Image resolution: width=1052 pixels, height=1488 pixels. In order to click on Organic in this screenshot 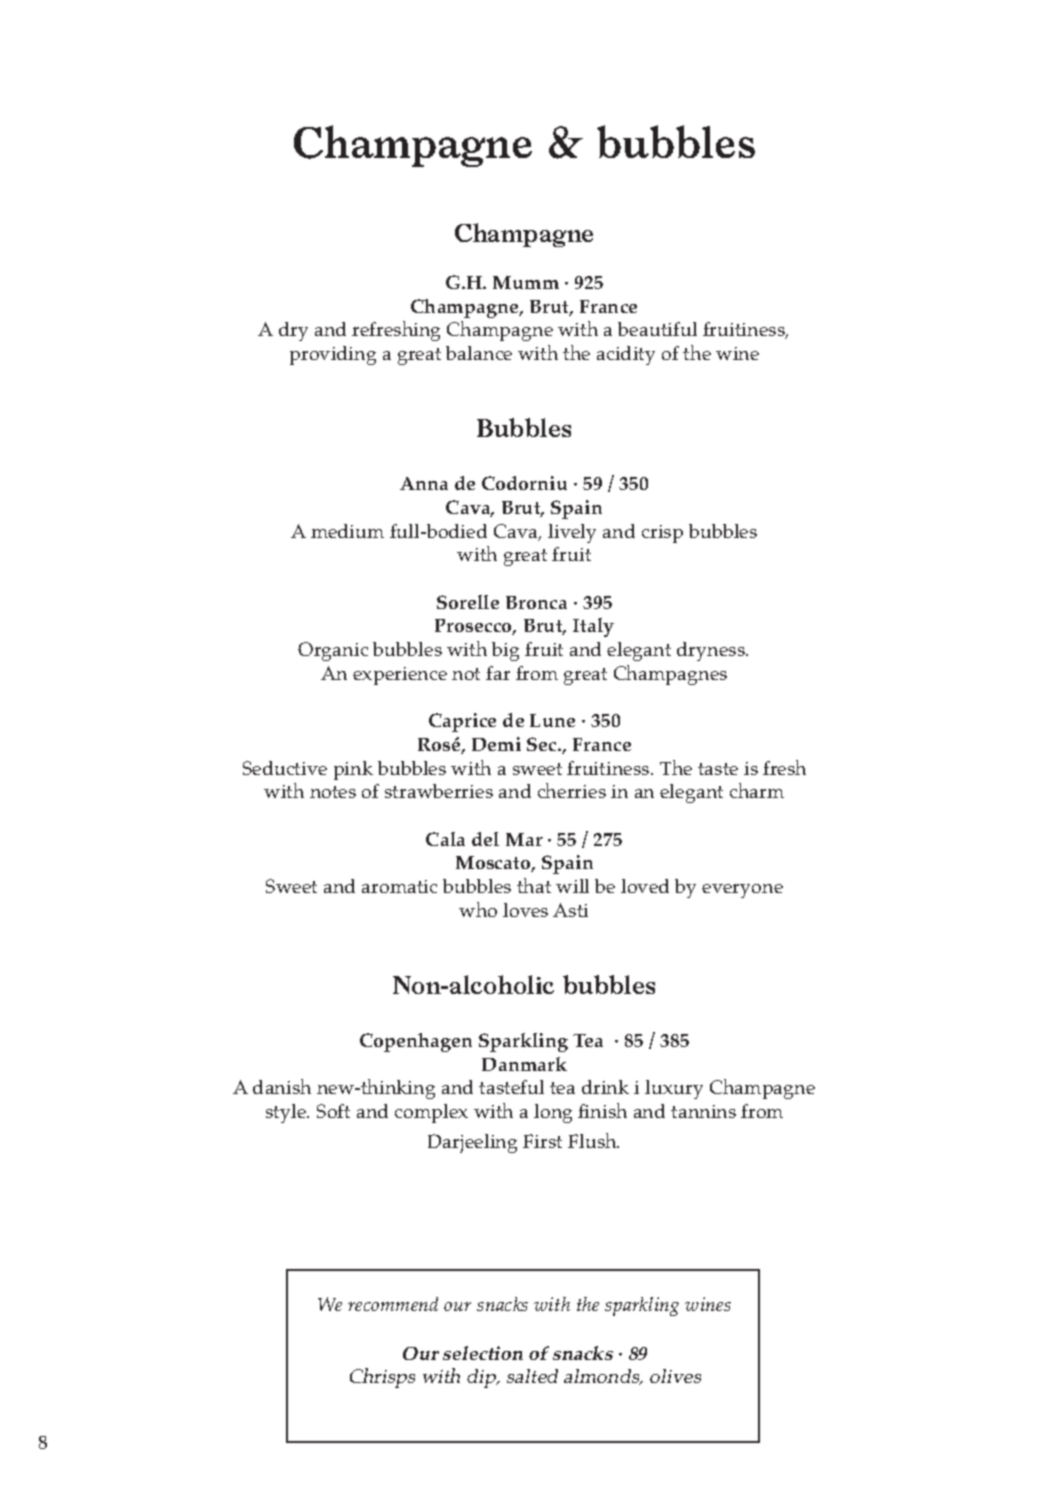, I will do `click(333, 651)`.
